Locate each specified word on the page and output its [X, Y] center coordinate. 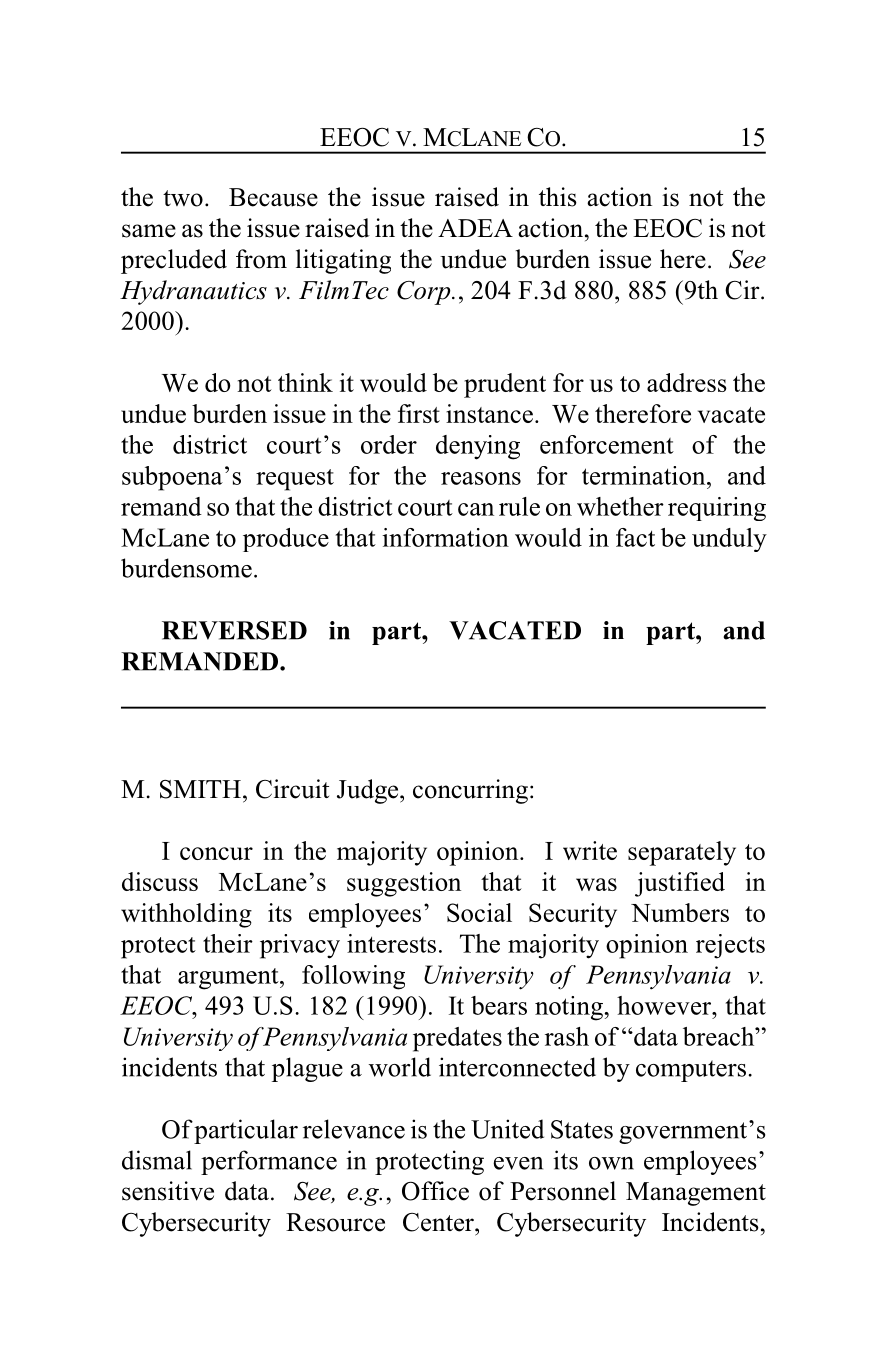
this [558, 197]
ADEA [475, 228]
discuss [160, 881]
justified [680, 884]
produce [286, 540]
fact [635, 537]
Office [435, 1191]
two [183, 198]
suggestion [404, 884]
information [445, 537]
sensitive [168, 1191]
